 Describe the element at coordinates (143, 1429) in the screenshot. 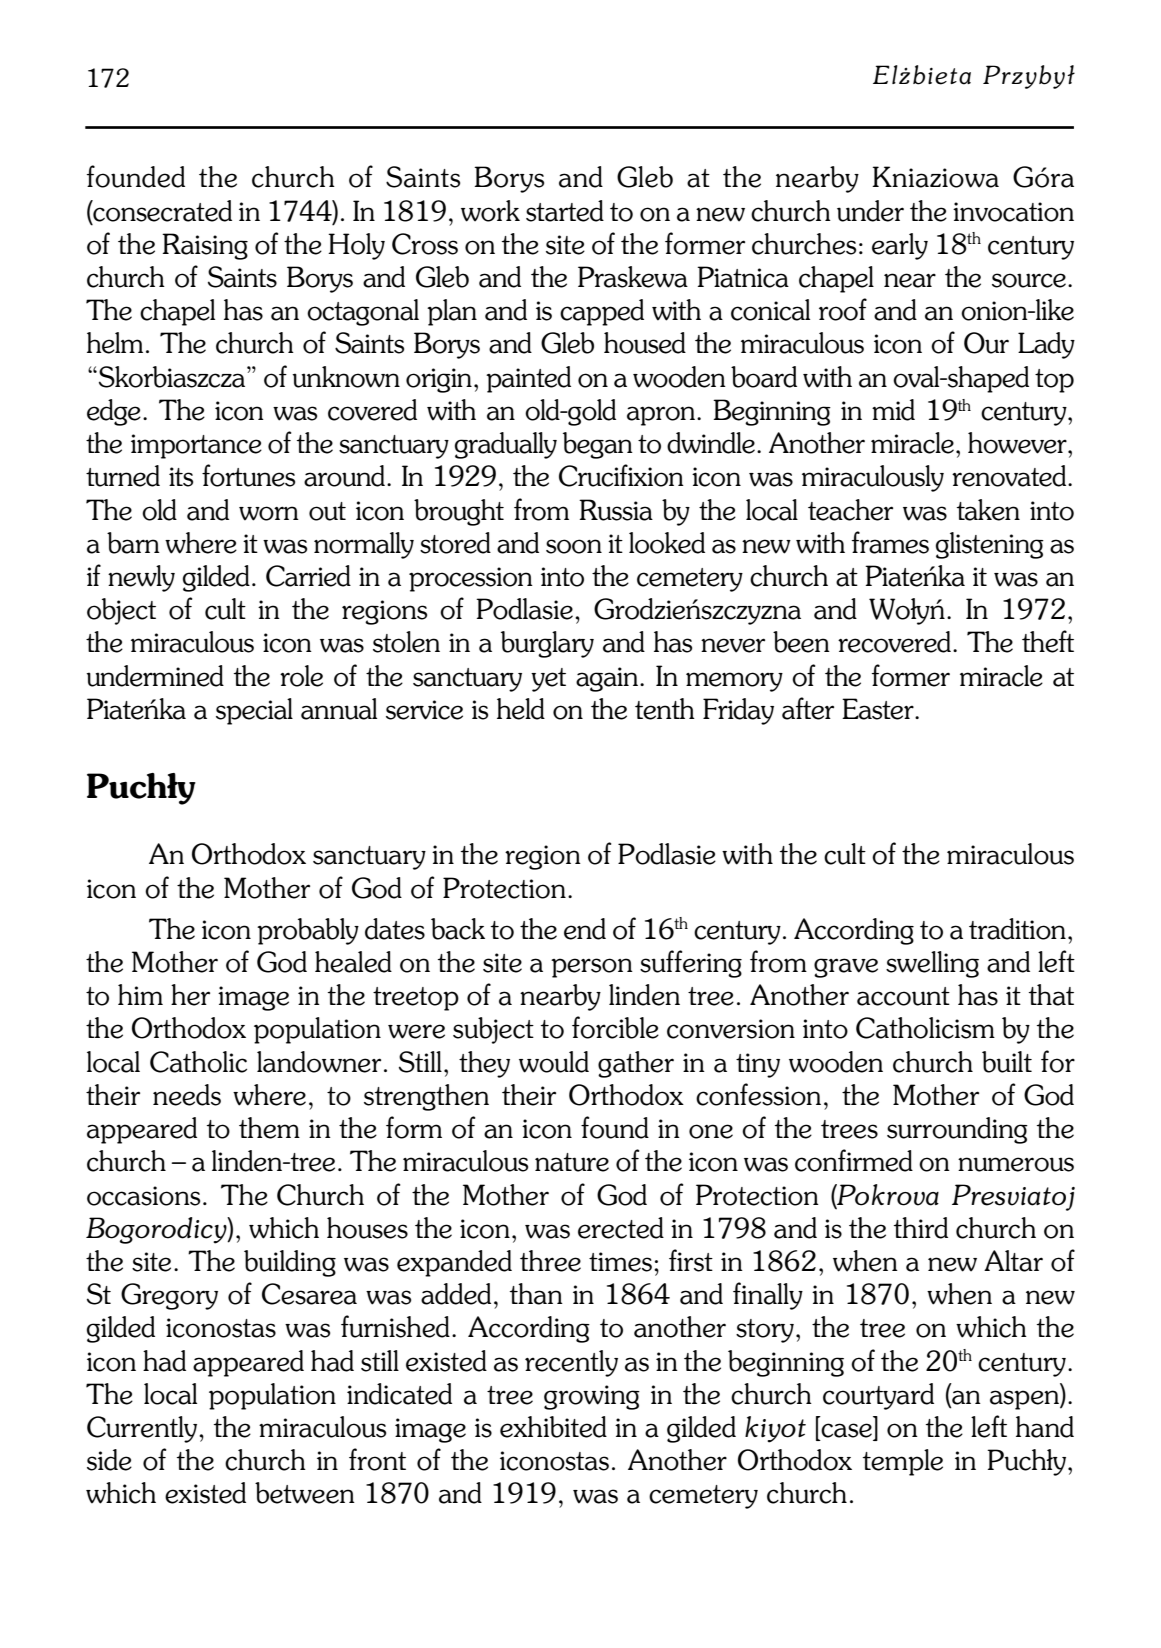

I see `Currently` at that location.
